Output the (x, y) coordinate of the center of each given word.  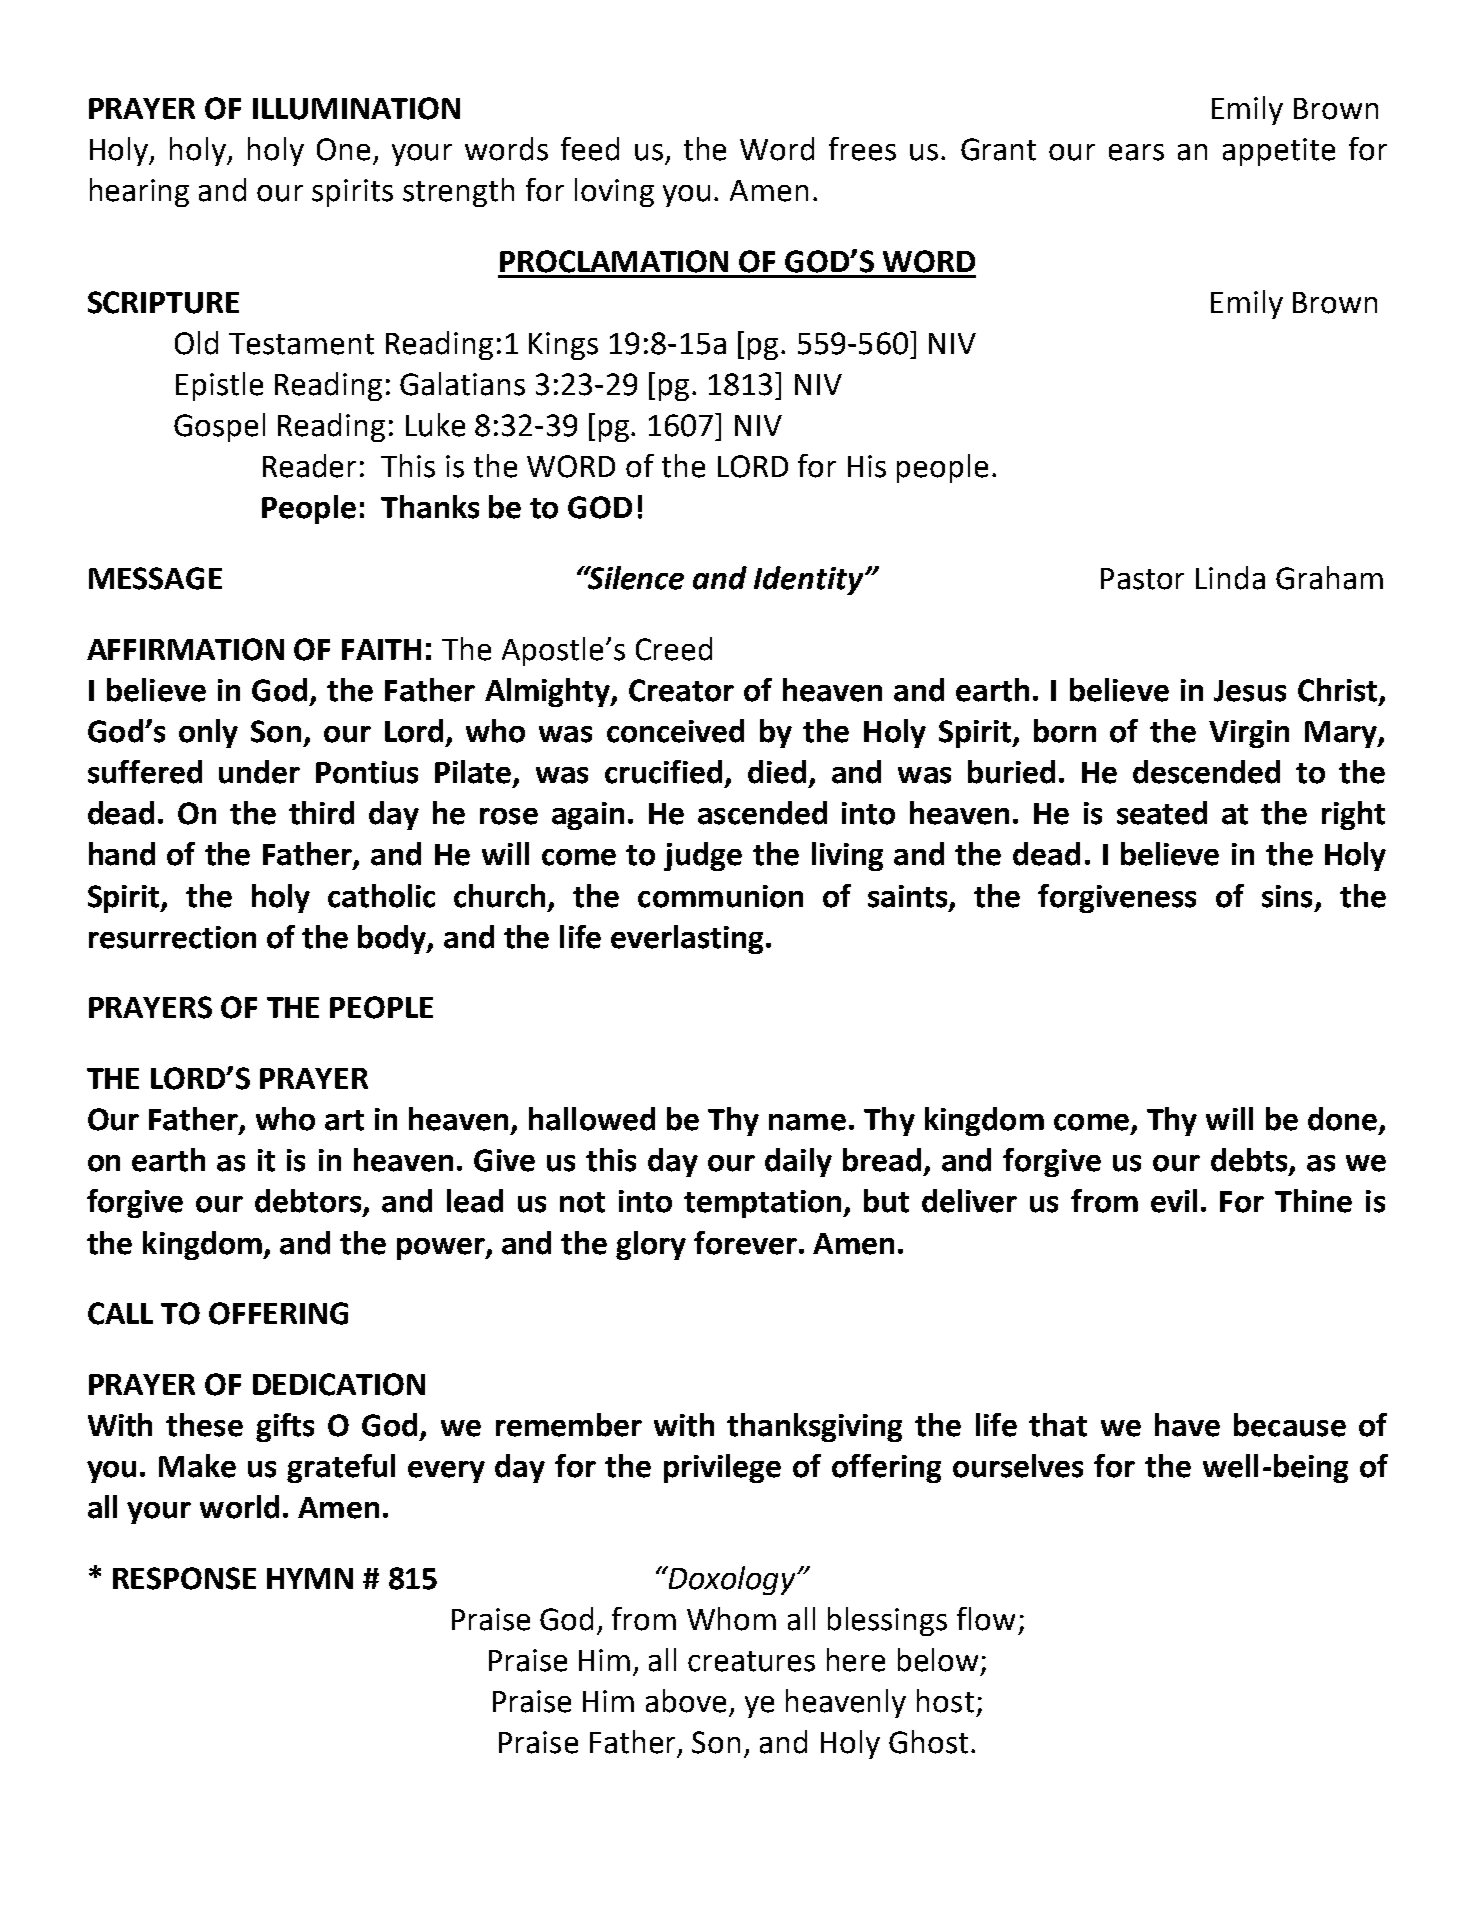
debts (1249, 1160)
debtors (309, 1202)
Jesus (1250, 691)
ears (1136, 152)
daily (798, 1162)
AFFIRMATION (185, 649)
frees (862, 149)
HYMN (310, 1578)
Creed (674, 649)
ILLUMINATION (356, 108)
